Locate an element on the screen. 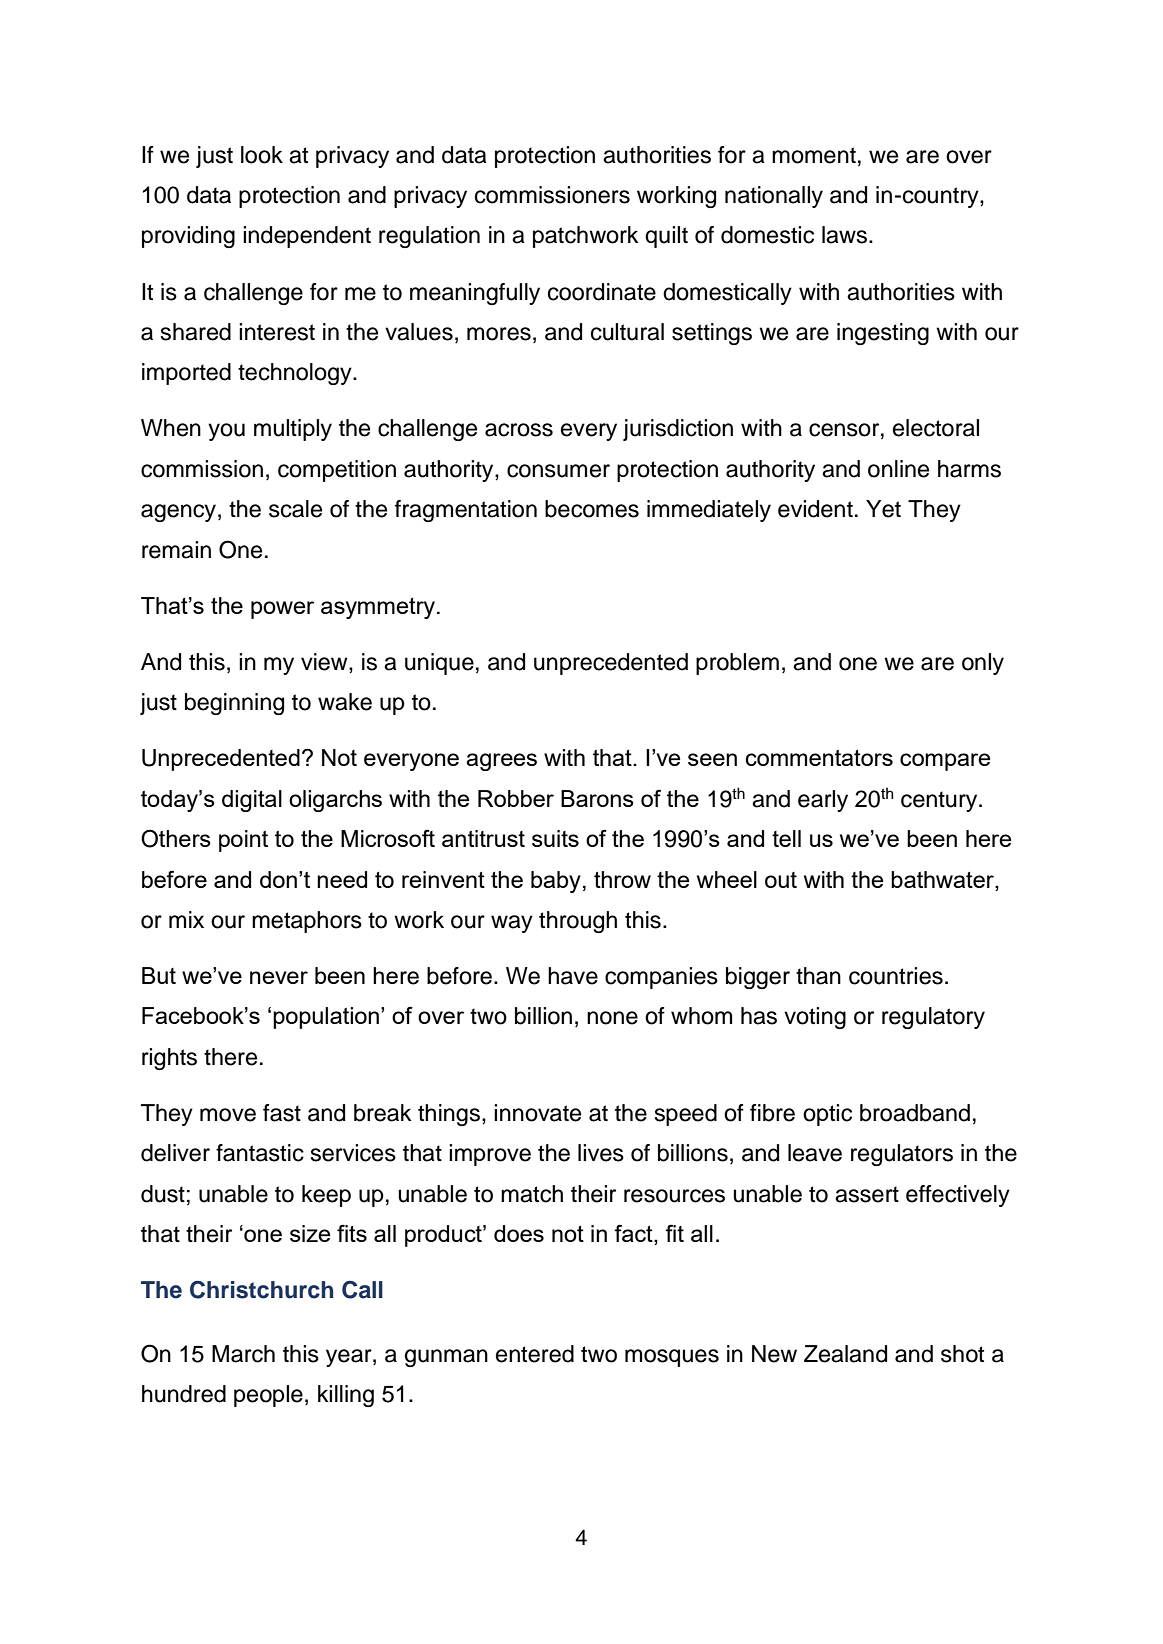 This screenshot has height=1644, width=1163. scale is located at coordinates (295, 509).
